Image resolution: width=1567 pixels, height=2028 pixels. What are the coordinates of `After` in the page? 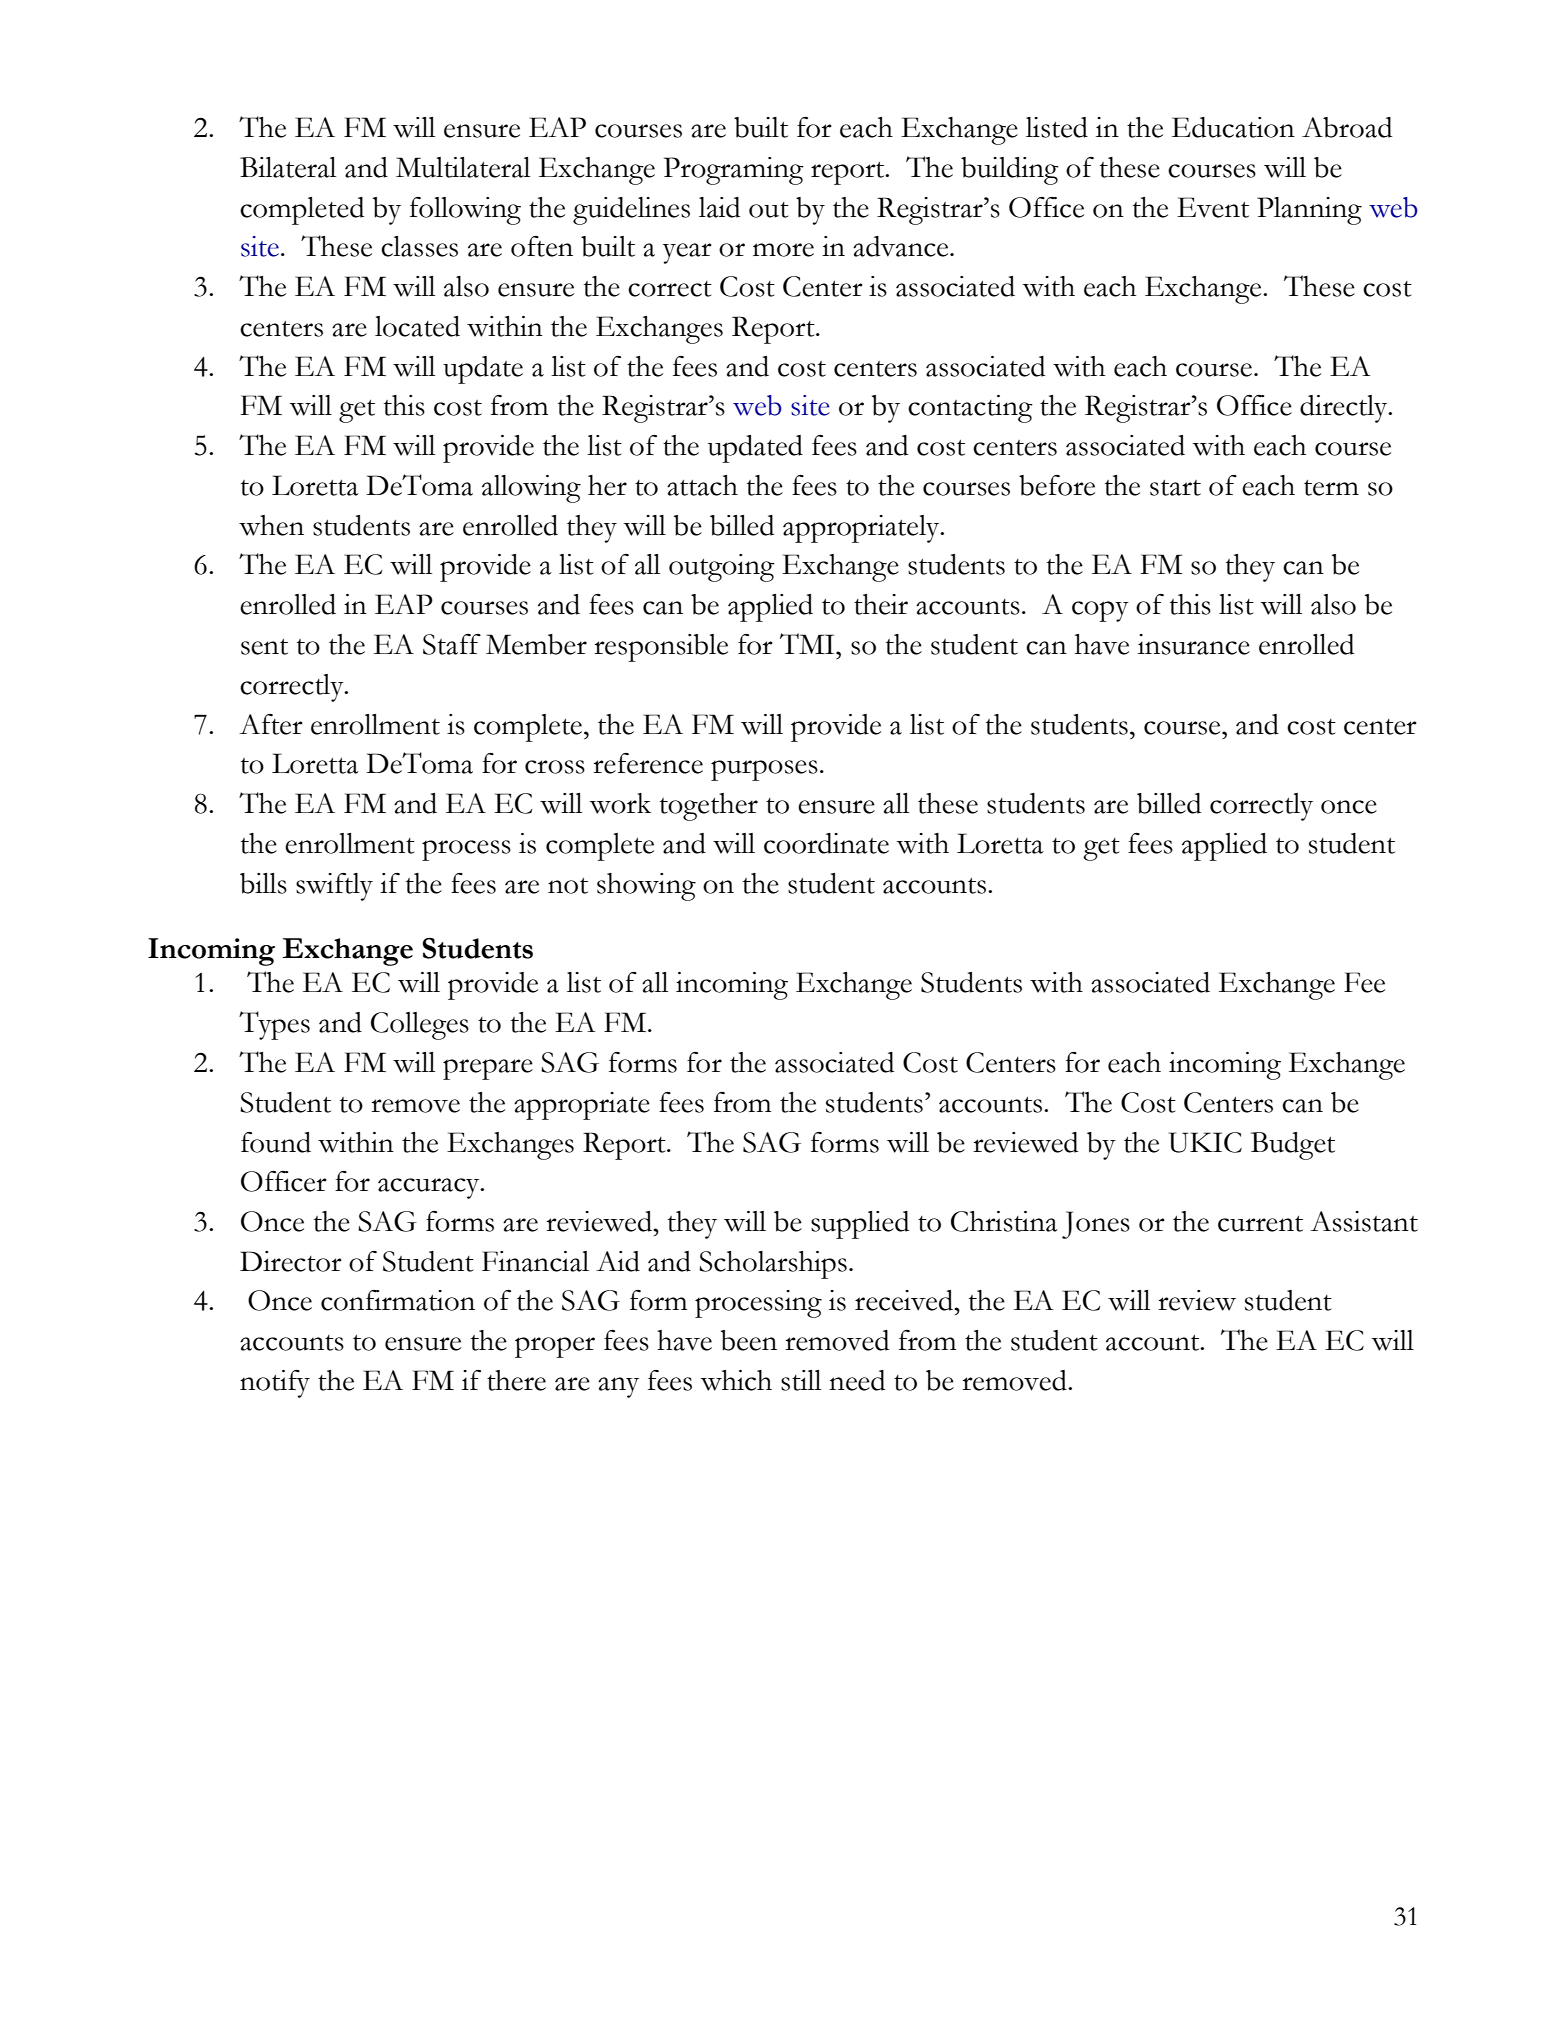 It's located at (271, 724).
